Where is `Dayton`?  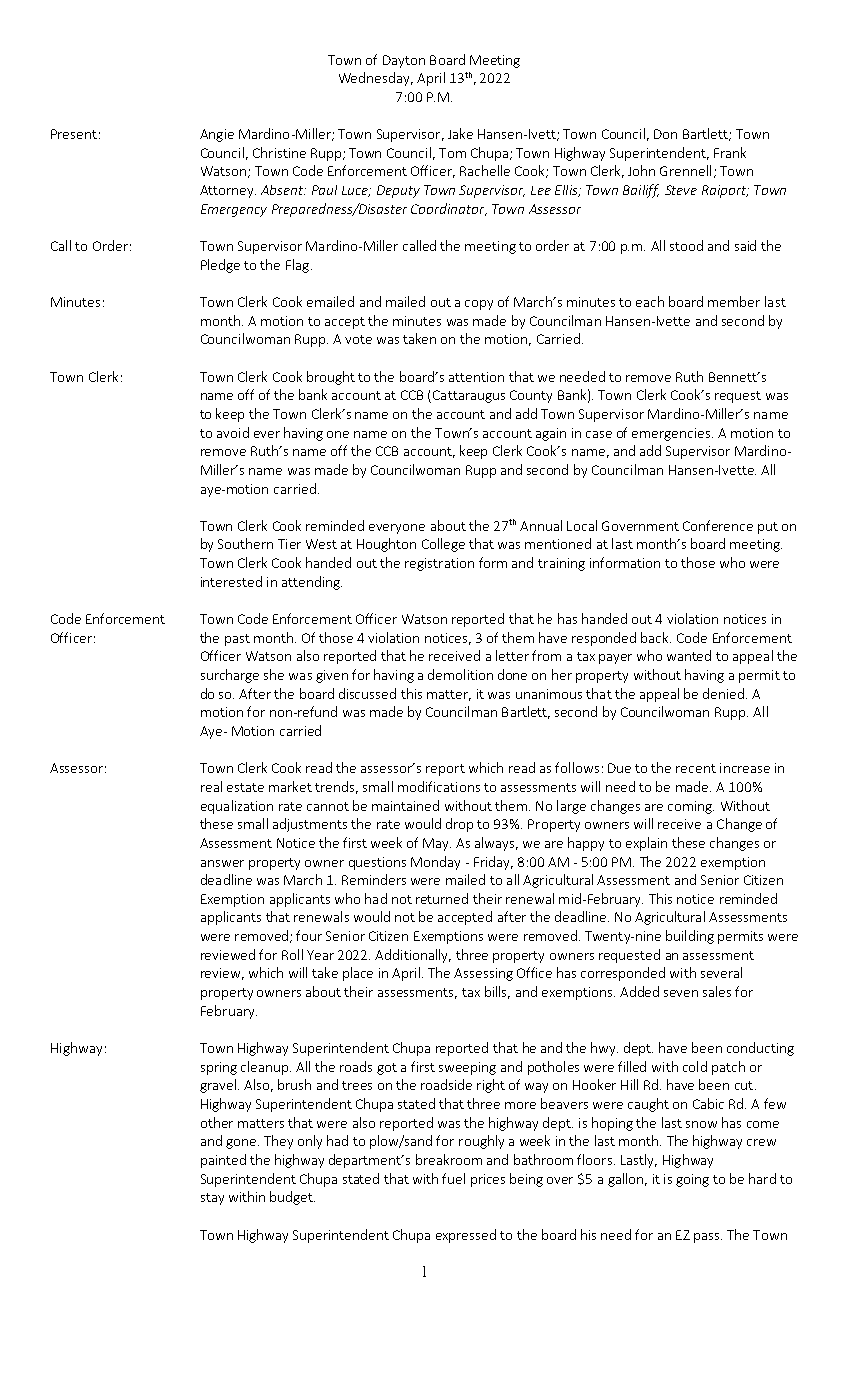
Dayton is located at coordinates (404, 61).
